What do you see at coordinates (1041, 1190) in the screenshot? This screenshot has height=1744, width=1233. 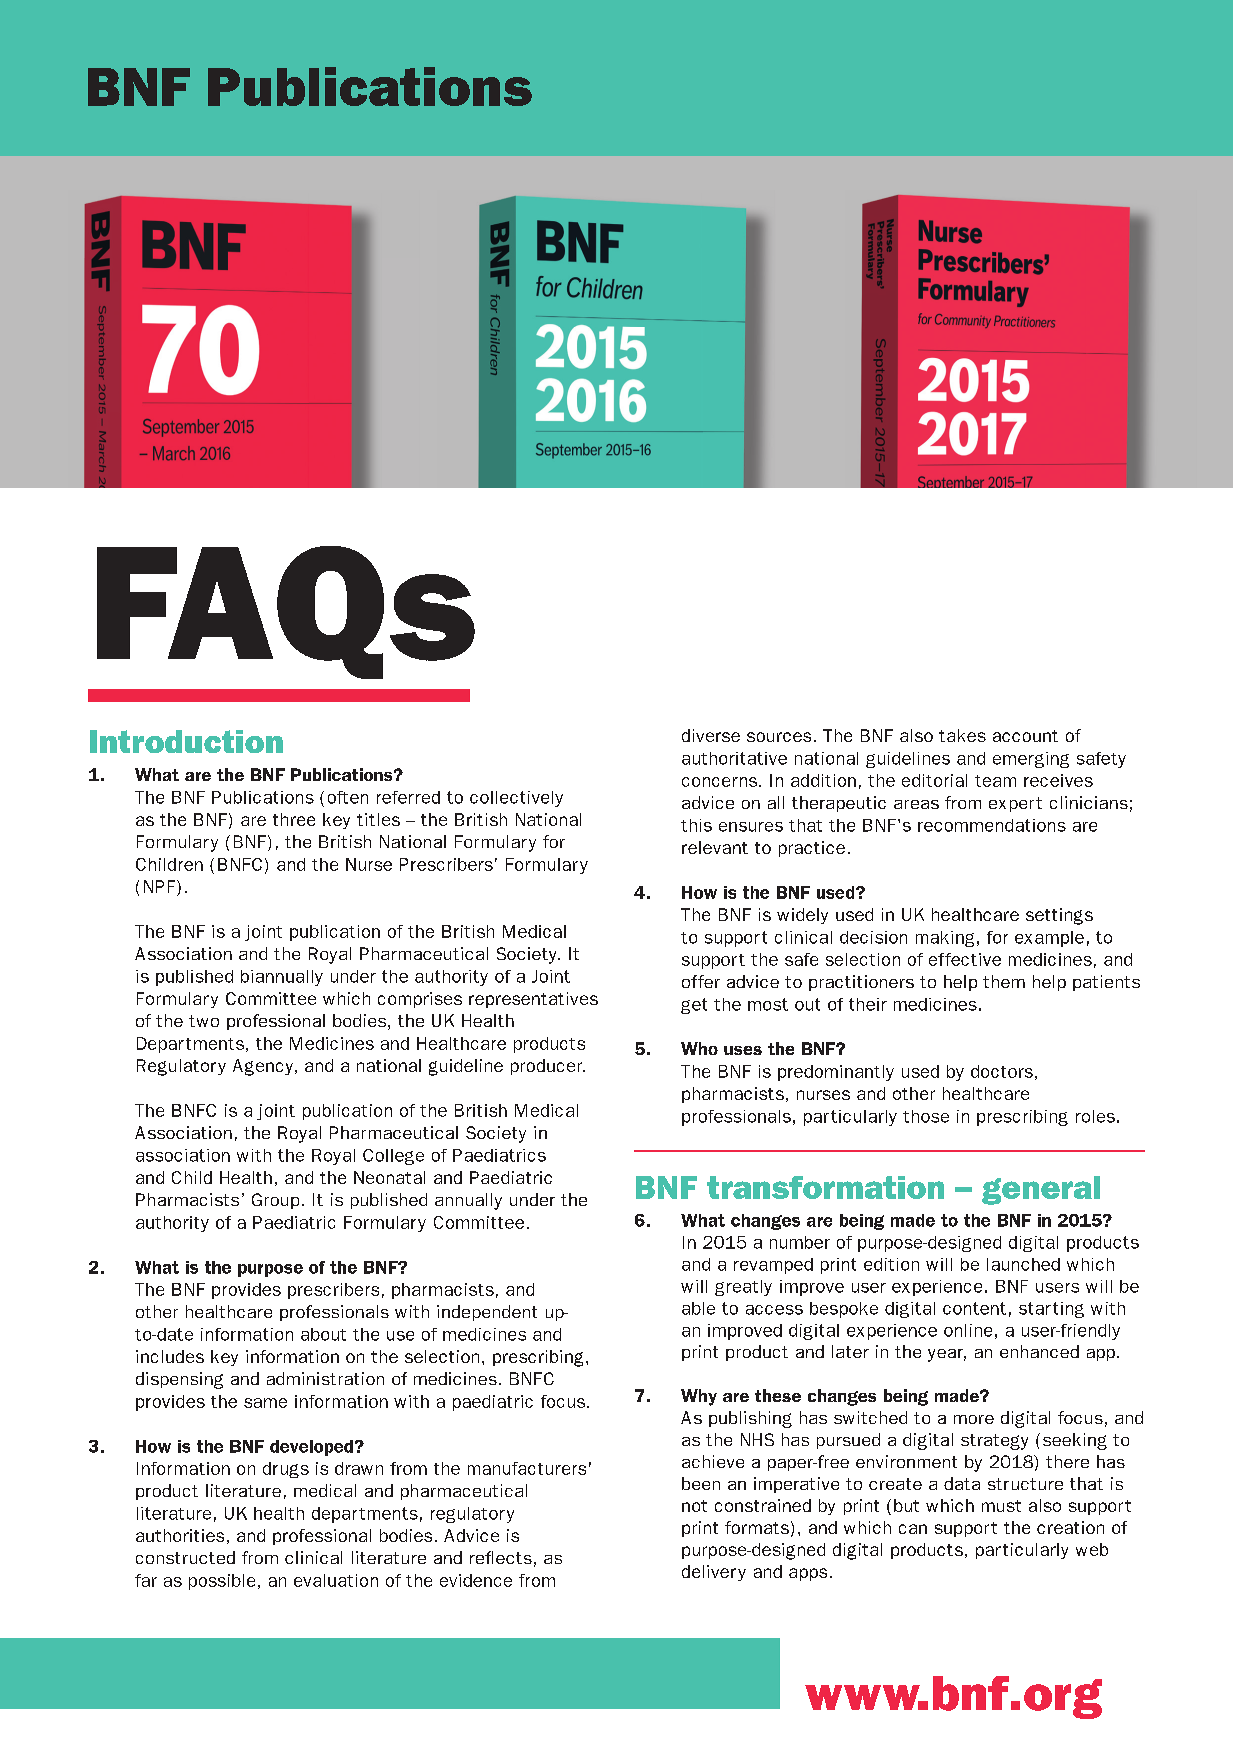 I see `general` at bounding box center [1041, 1190].
